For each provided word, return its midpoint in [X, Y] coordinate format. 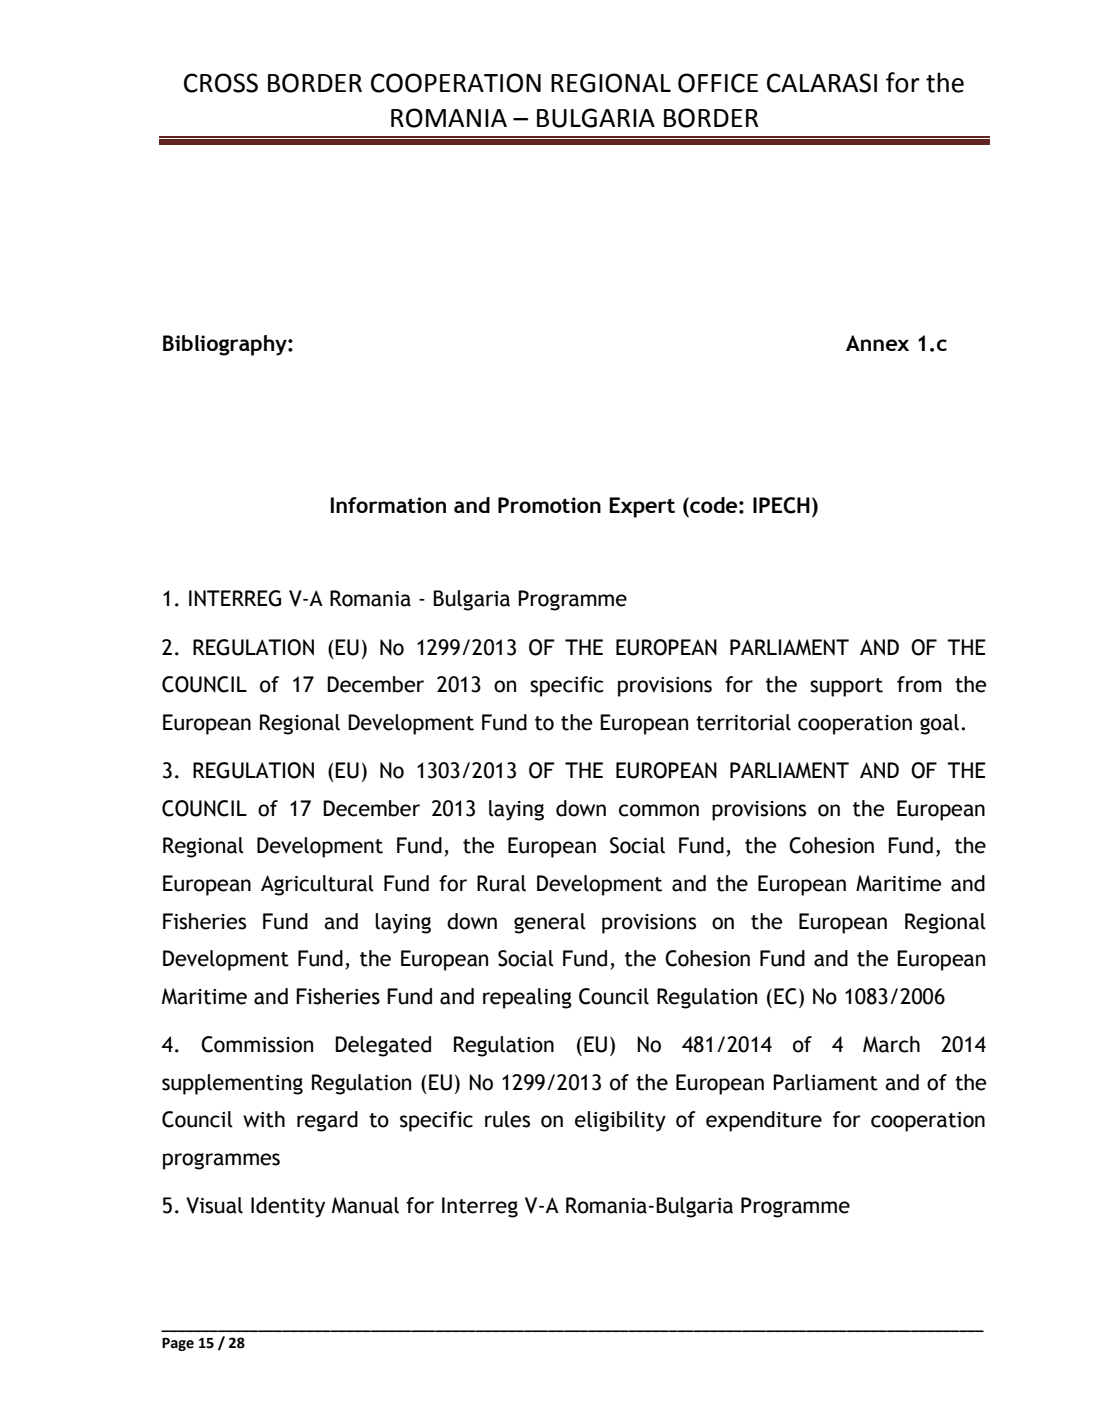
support [846, 687]
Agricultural [317, 885]
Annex [877, 343]
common [659, 810]
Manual [365, 1205]
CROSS [221, 83]
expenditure [764, 1121]
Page [178, 1344]
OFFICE [718, 83]
